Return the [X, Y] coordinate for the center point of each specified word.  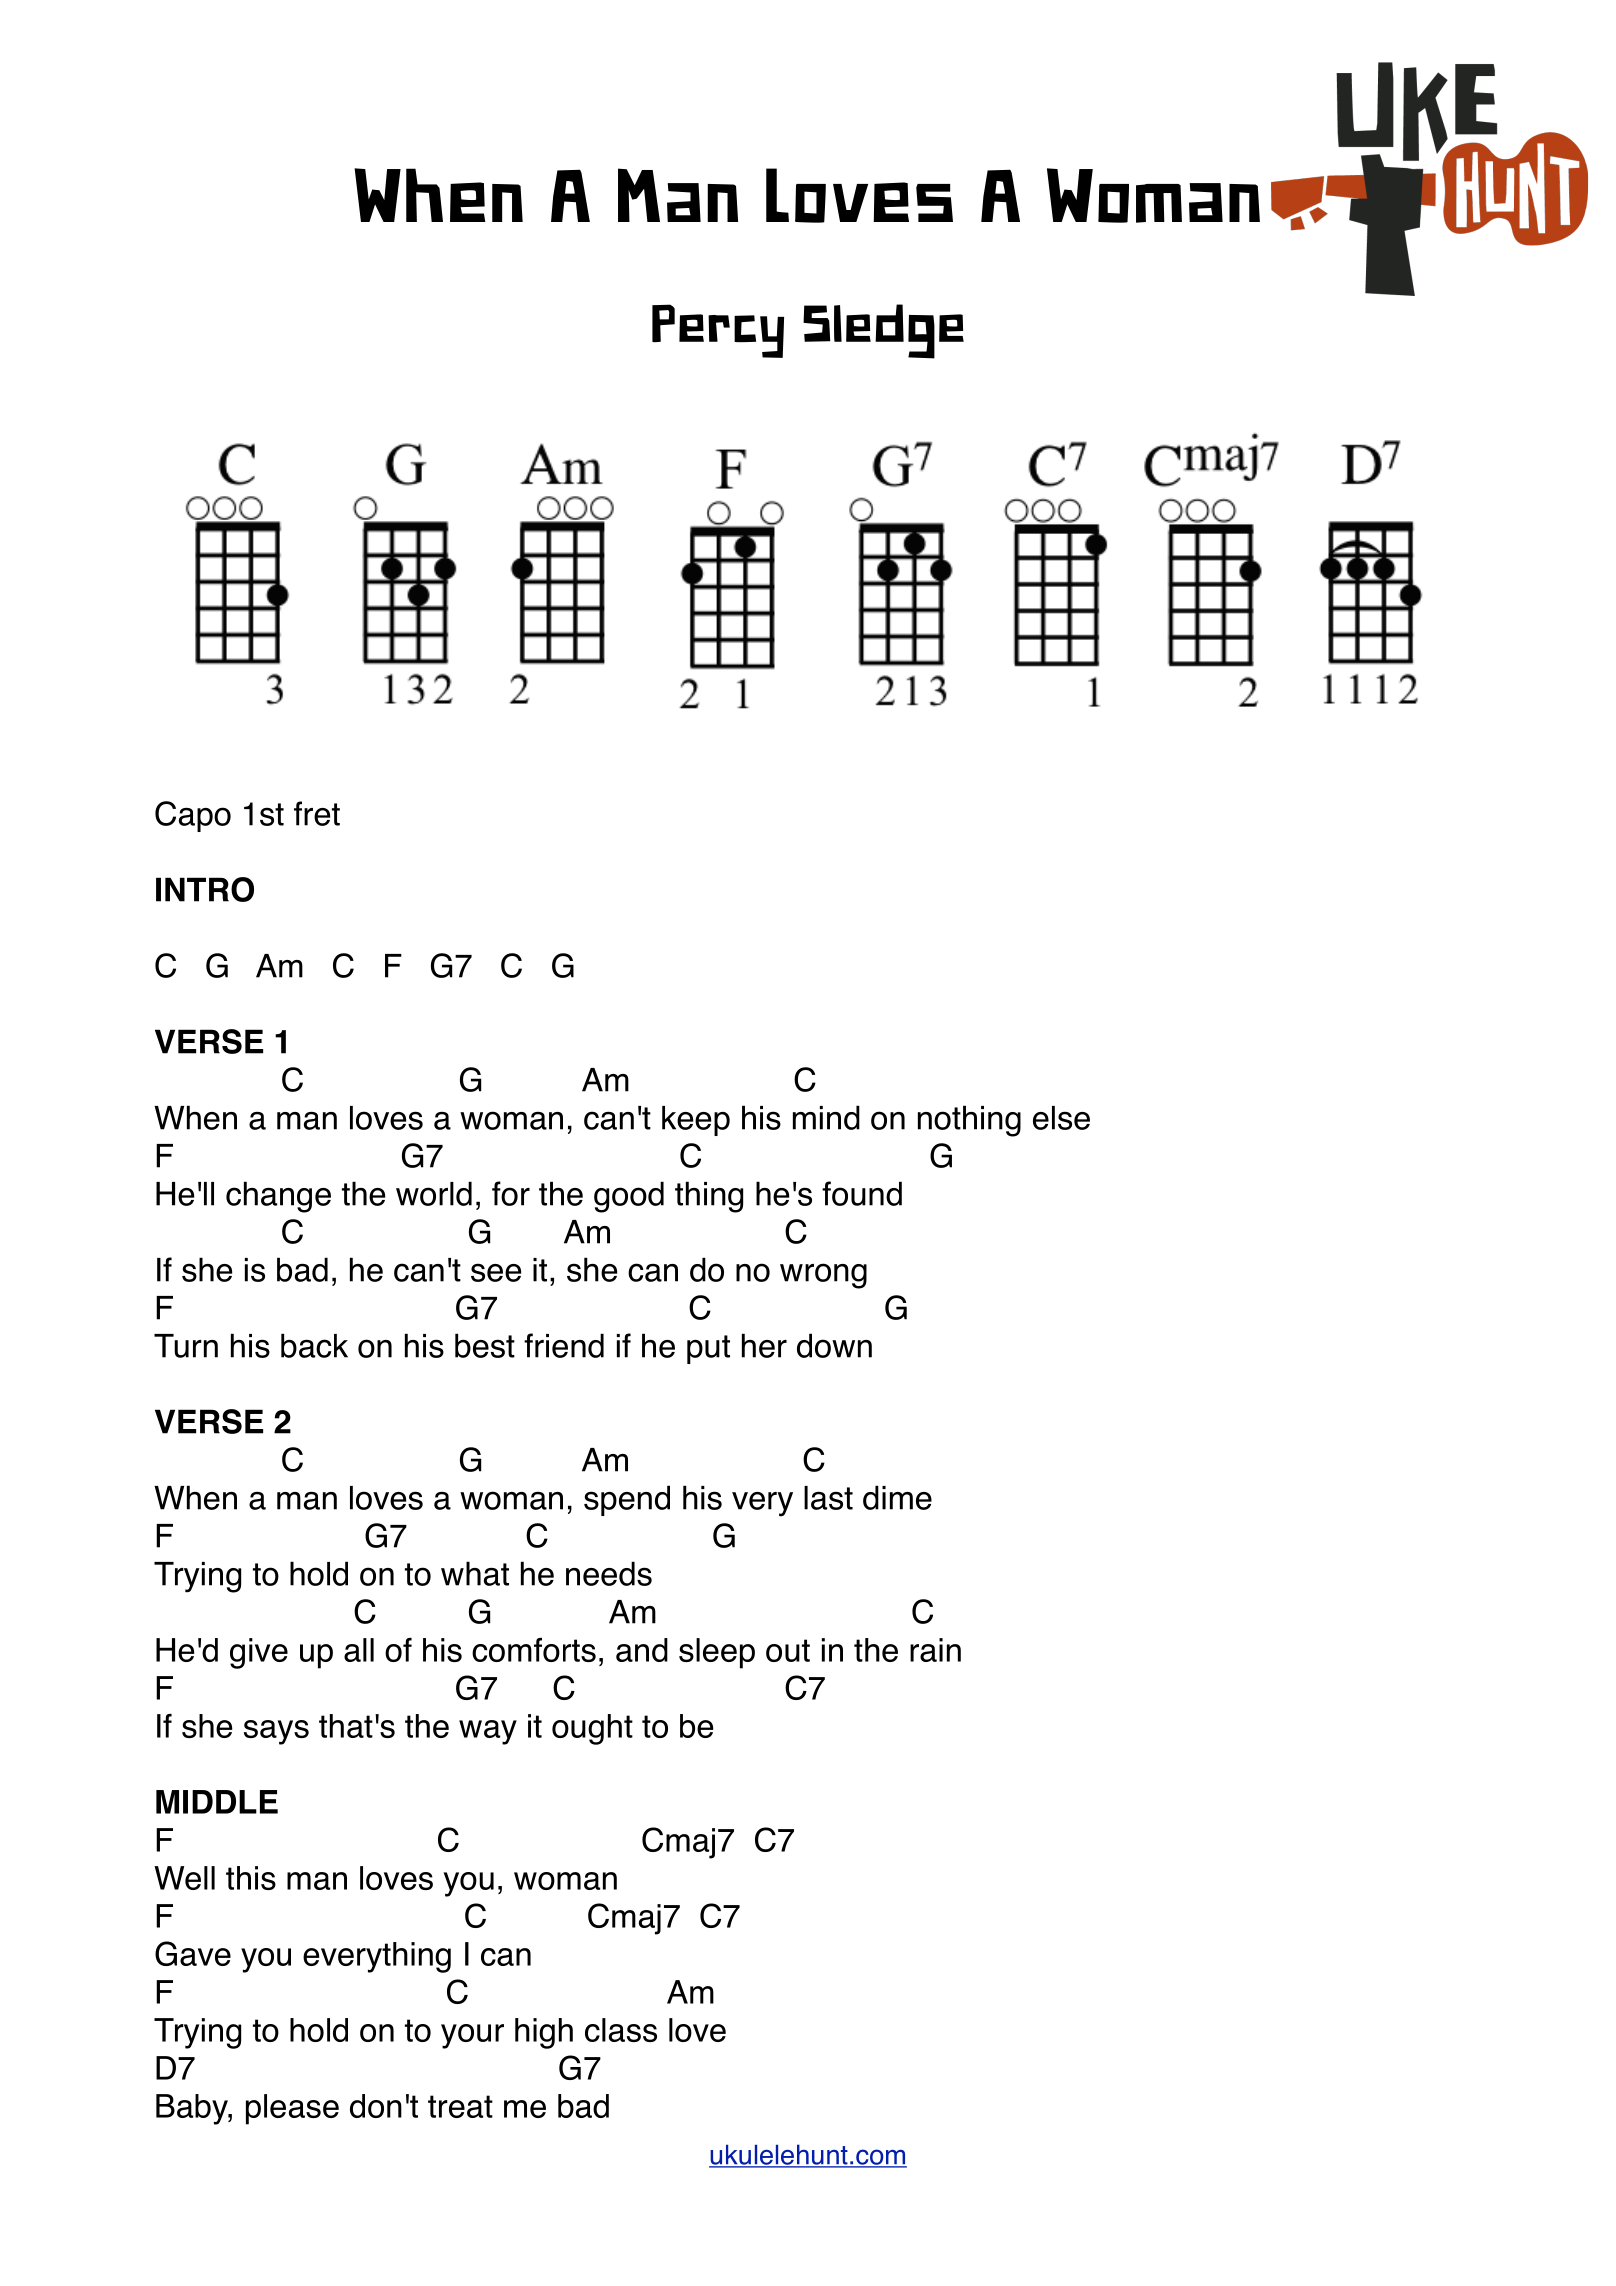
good [629, 1197]
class [621, 2030]
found [862, 1193]
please [292, 2109]
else [1061, 1118]
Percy [718, 331]
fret [317, 813]
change [278, 1197]
